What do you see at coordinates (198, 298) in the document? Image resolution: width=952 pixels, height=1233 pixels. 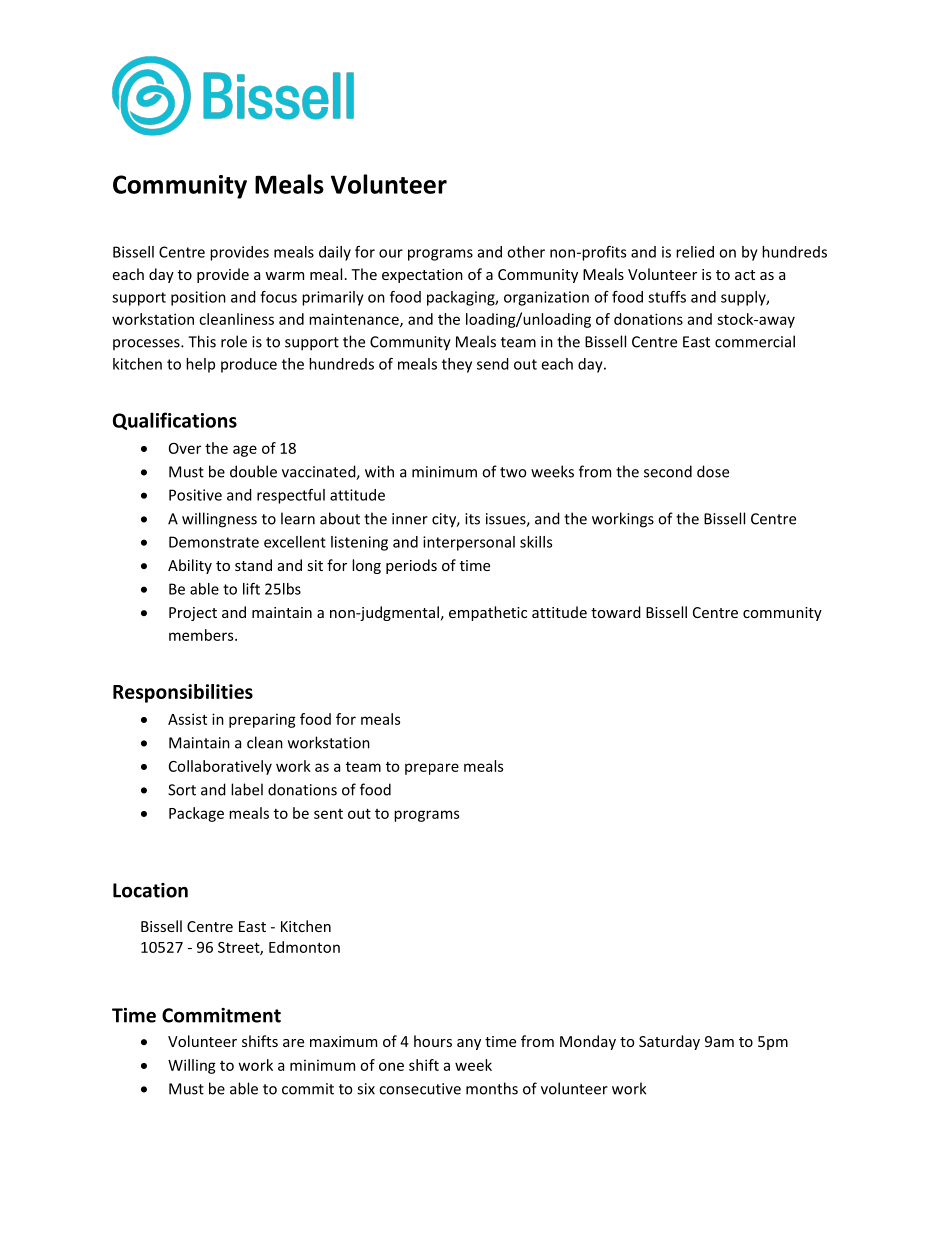 I see `position` at bounding box center [198, 298].
